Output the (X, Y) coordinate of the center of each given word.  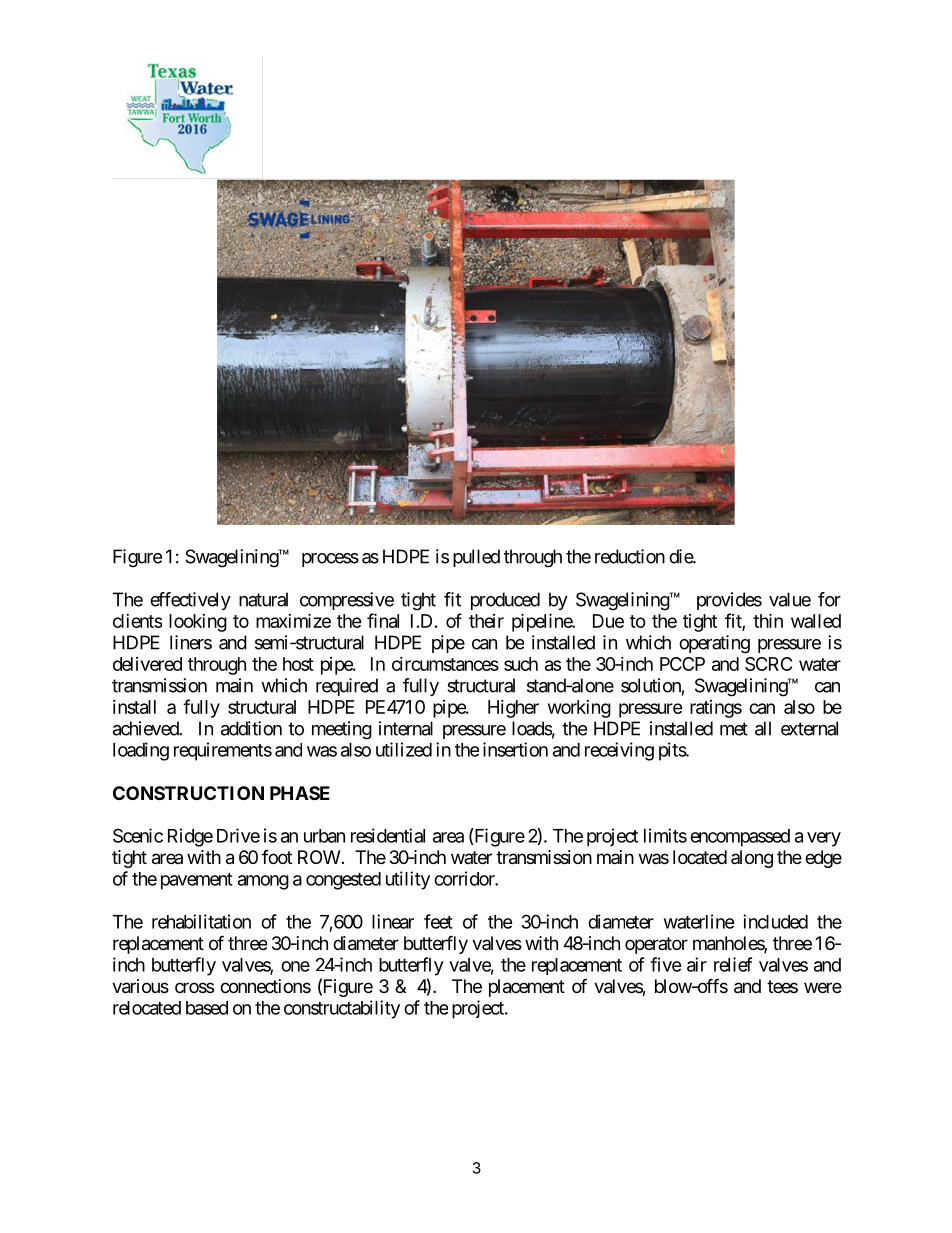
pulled (476, 558)
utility (408, 880)
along (752, 859)
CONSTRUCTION (188, 793)
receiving (619, 751)
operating (714, 644)
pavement (197, 881)
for (829, 599)
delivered (147, 664)
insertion (515, 749)
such (521, 664)
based (207, 1008)
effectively (190, 601)
